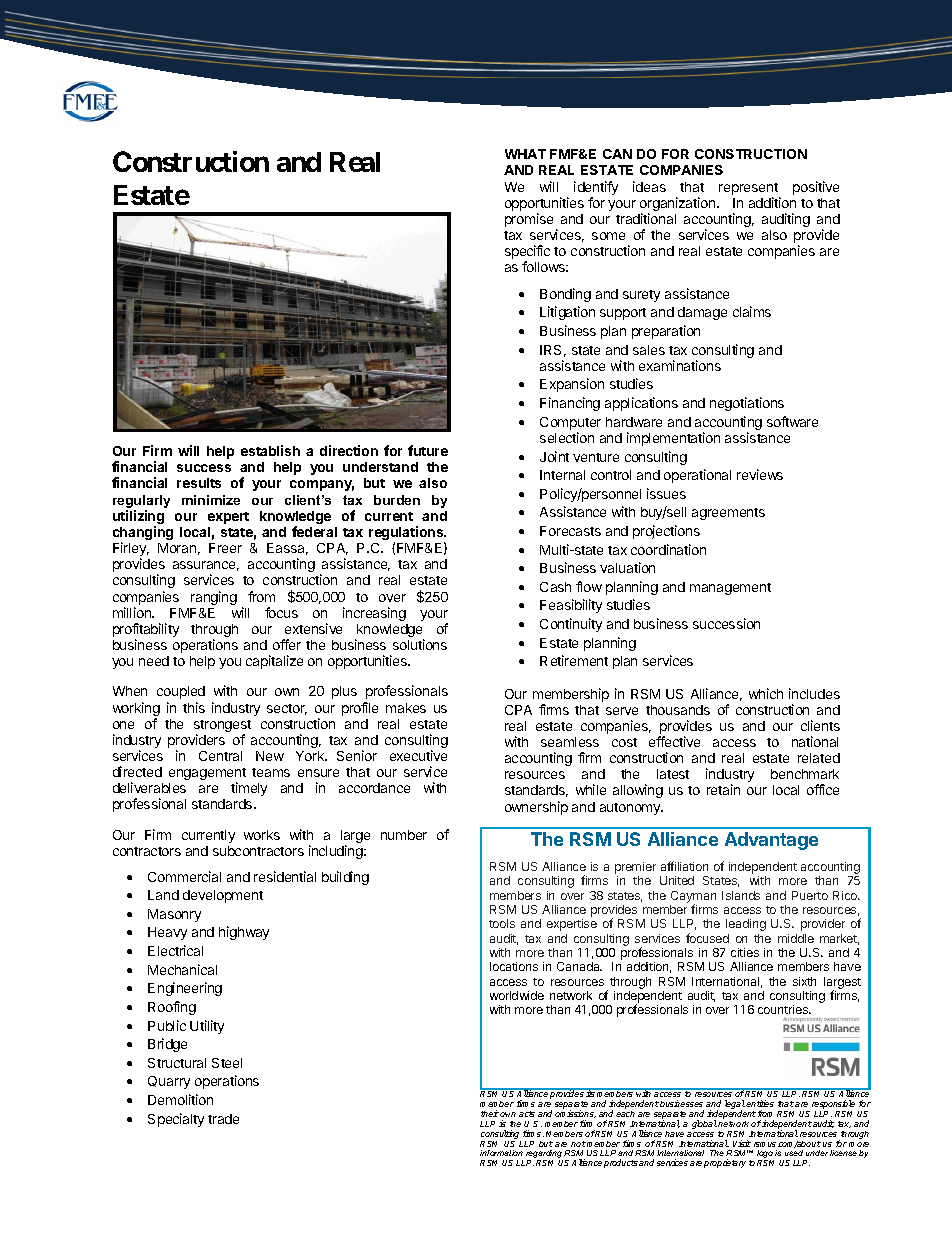  I want to click on represent, so click(749, 190).
